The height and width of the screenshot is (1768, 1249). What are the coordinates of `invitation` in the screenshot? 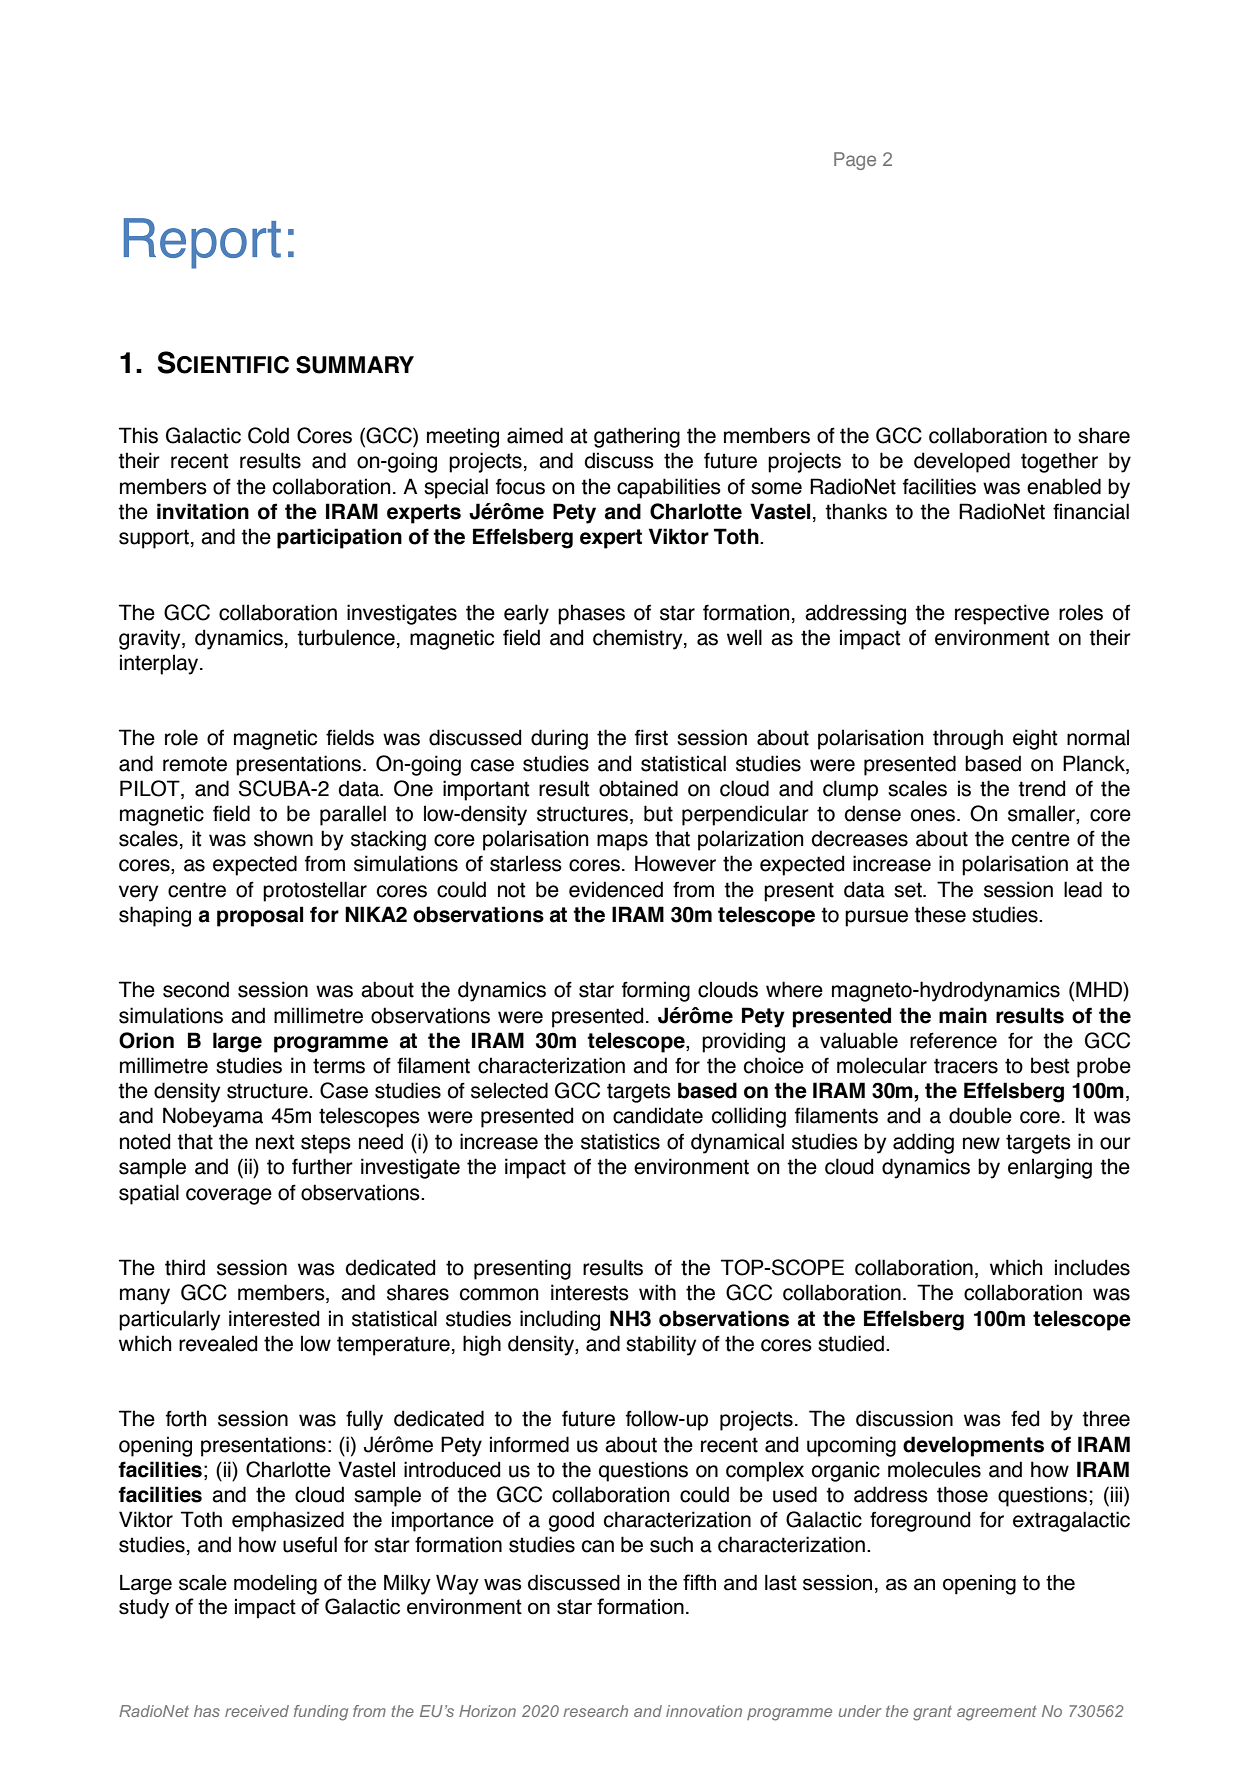 It's located at (203, 511).
